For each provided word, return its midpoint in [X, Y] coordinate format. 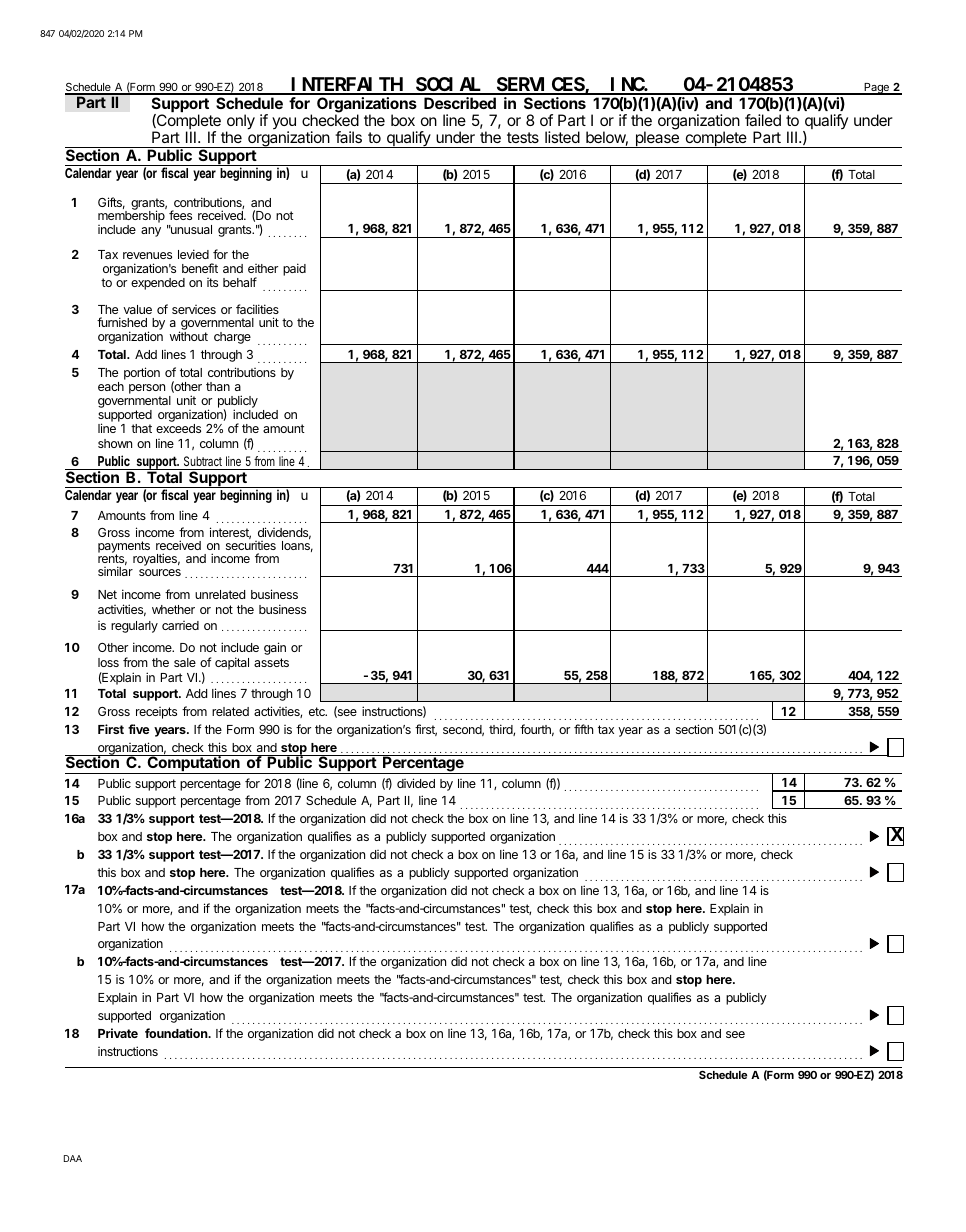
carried [180, 625]
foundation [177, 1033]
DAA [73, 1158]
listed [562, 137]
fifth [583, 729]
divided [416, 783]
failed [763, 120]
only [240, 123]
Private [118, 1033]
